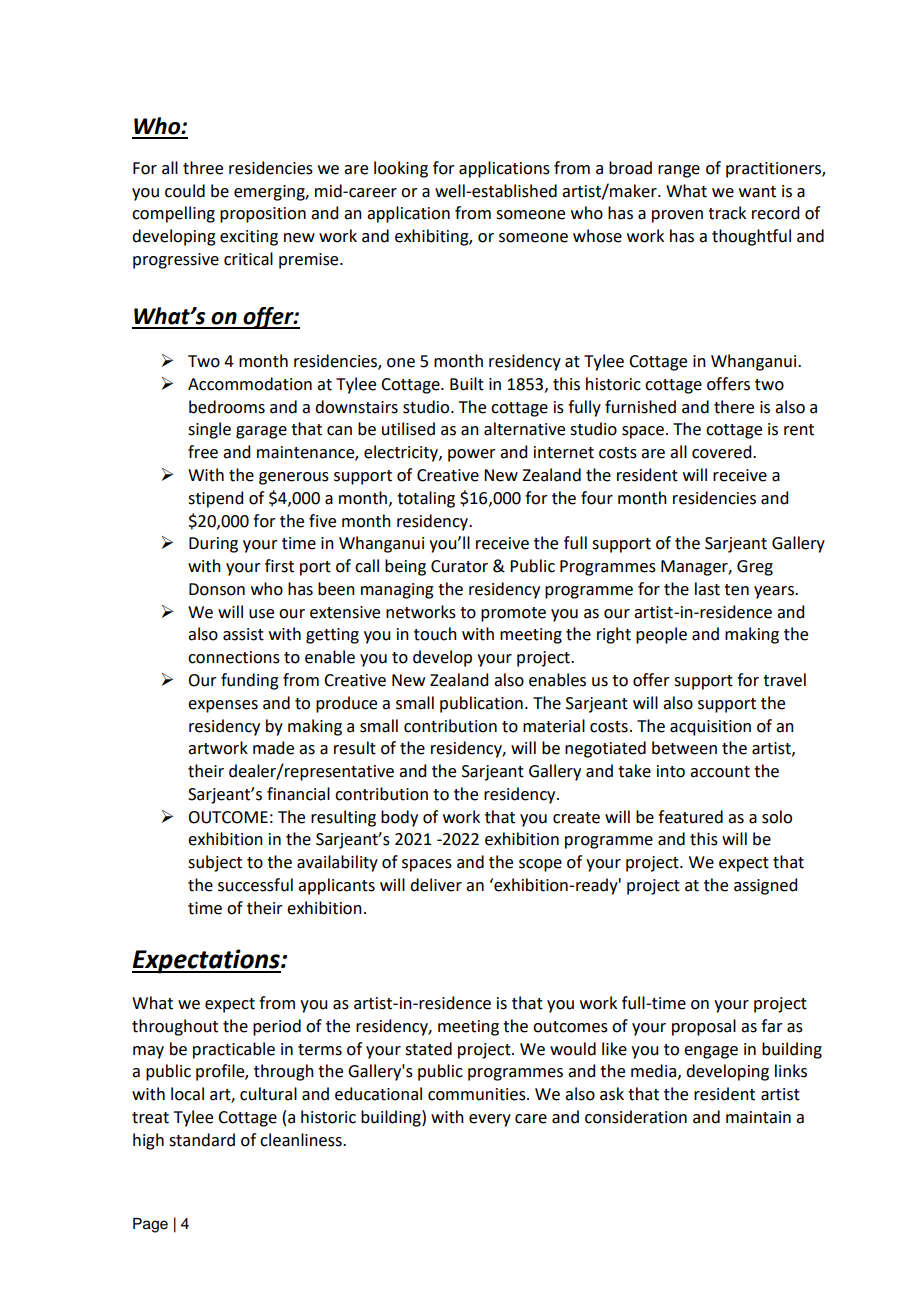 The image size is (924, 1309). Describe the element at coordinates (401, 169) in the screenshot. I see `looking` at that location.
